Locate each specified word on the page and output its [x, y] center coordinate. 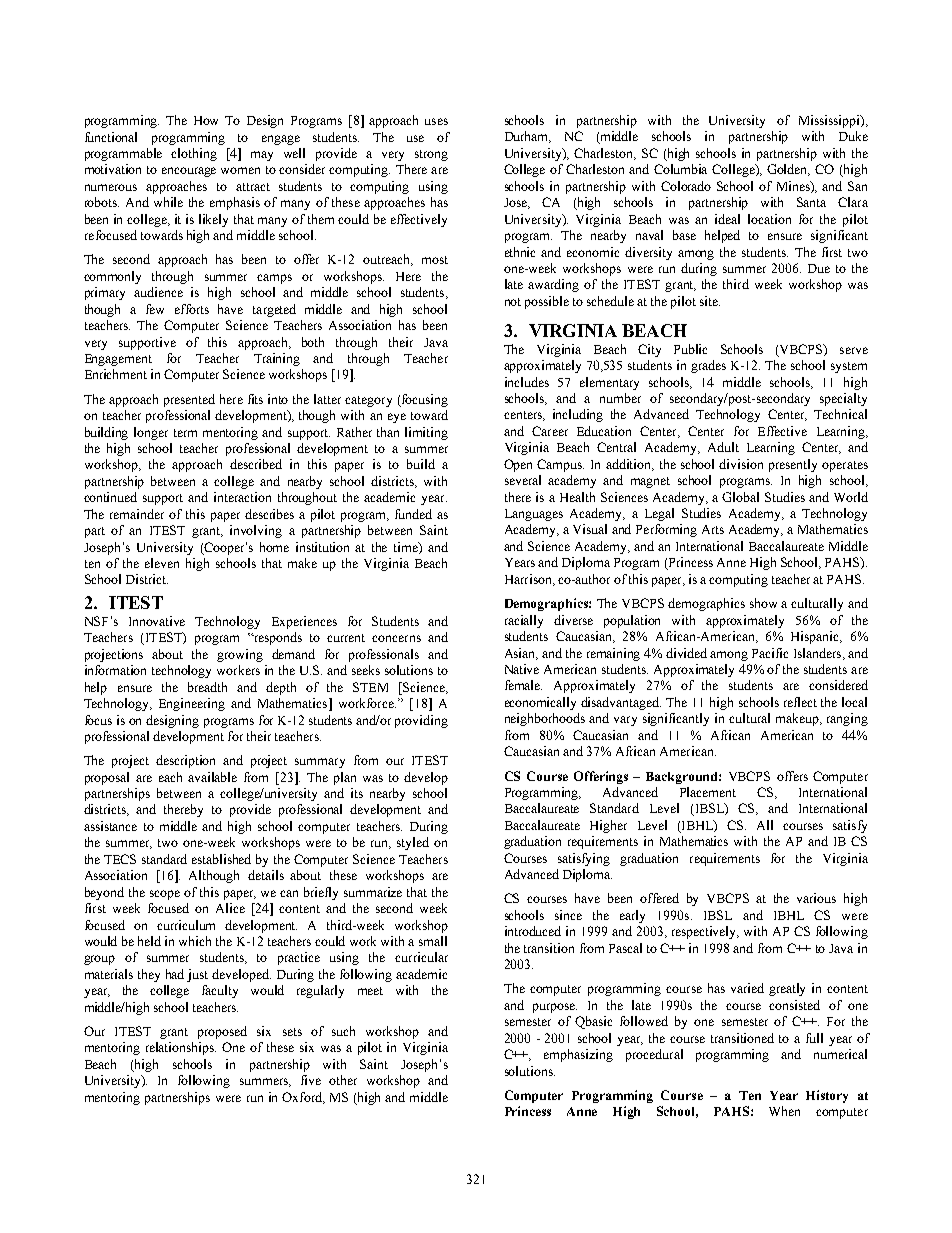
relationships [181, 1048]
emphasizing [578, 1055]
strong [431, 155]
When [784, 1111]
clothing [194, 154]
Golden [788, 170]
